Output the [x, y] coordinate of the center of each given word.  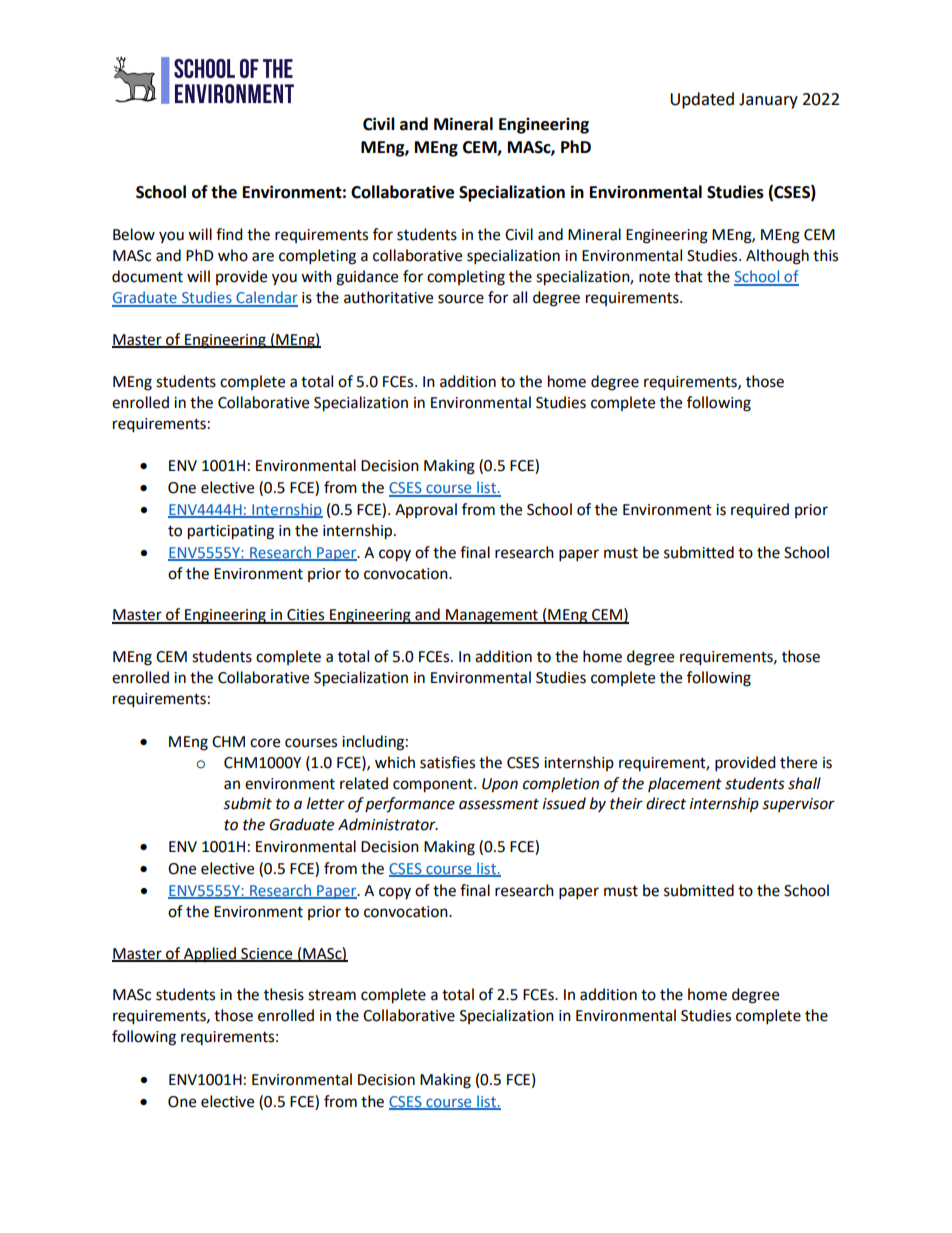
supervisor [798, 805]
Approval [426, 510]
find [229, 234]
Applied [210, 955]
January [768, 101]
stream [332, 995]
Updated [702, 100]
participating [231, 532]
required [760, 510]
